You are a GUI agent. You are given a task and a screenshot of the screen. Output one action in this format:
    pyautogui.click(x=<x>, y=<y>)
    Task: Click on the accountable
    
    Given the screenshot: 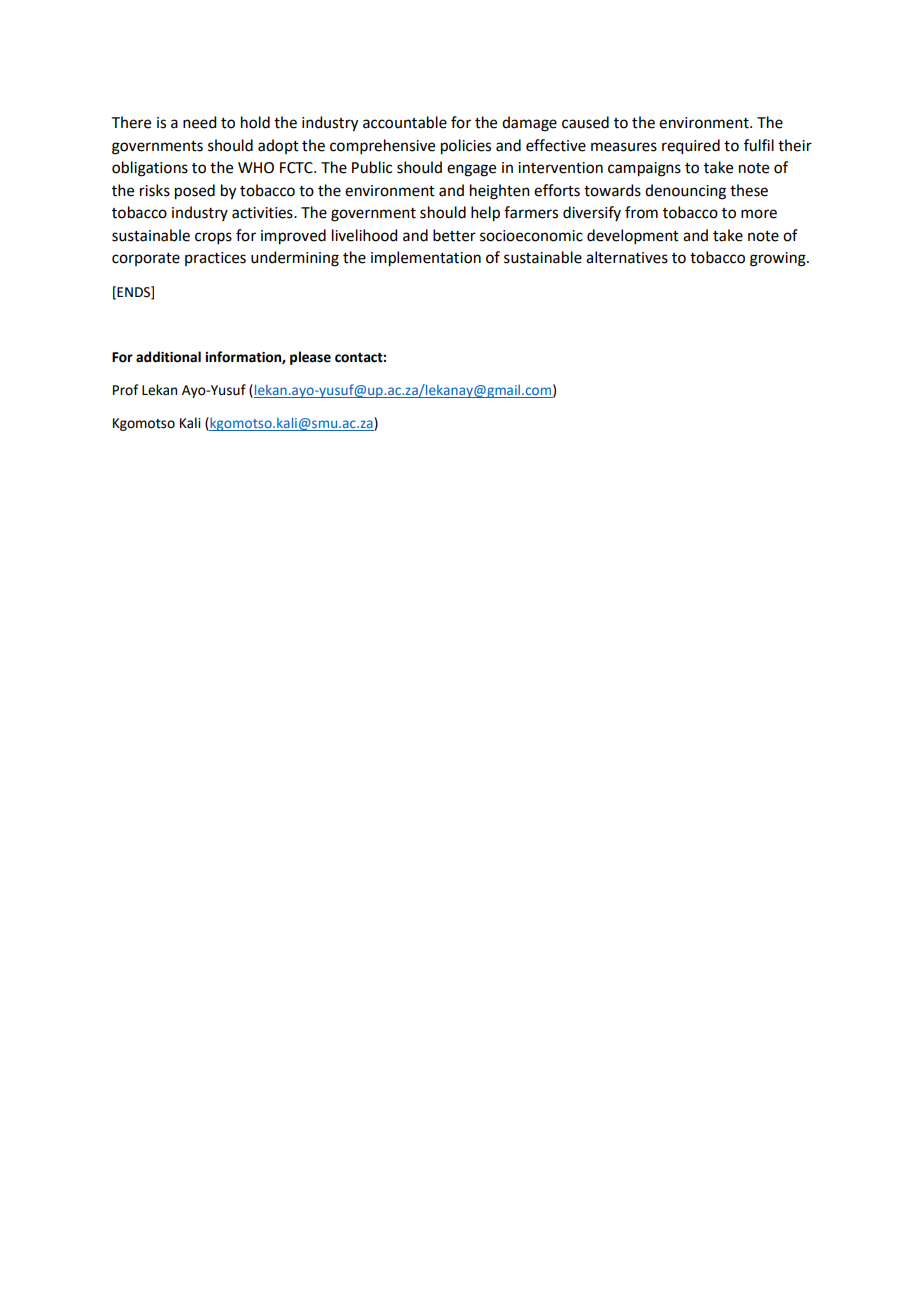 What is the action you would take?
    pyautogui.click(x=405, y=122)
